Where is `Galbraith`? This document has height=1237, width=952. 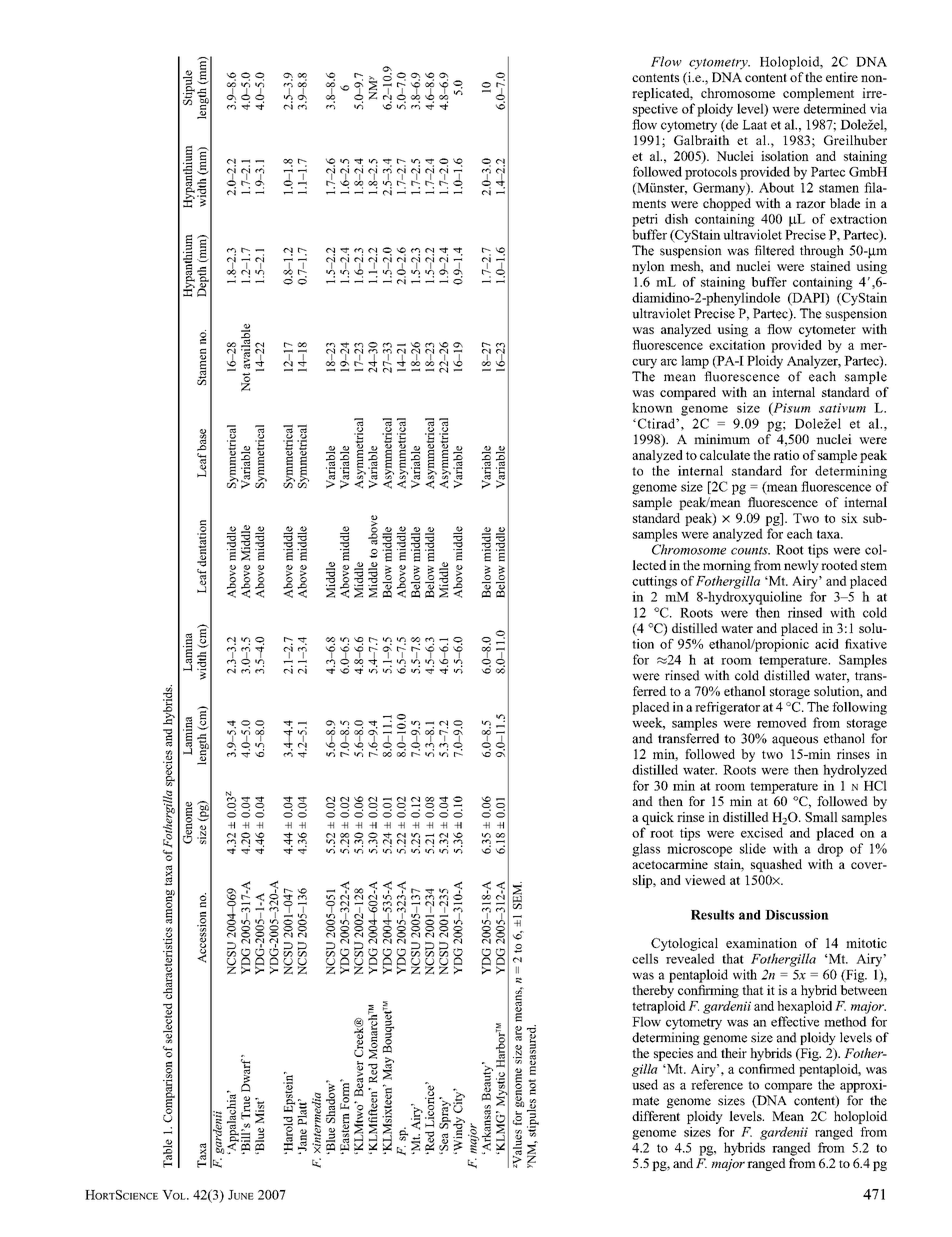
Galbraith is located at coordinates (702, 140).
